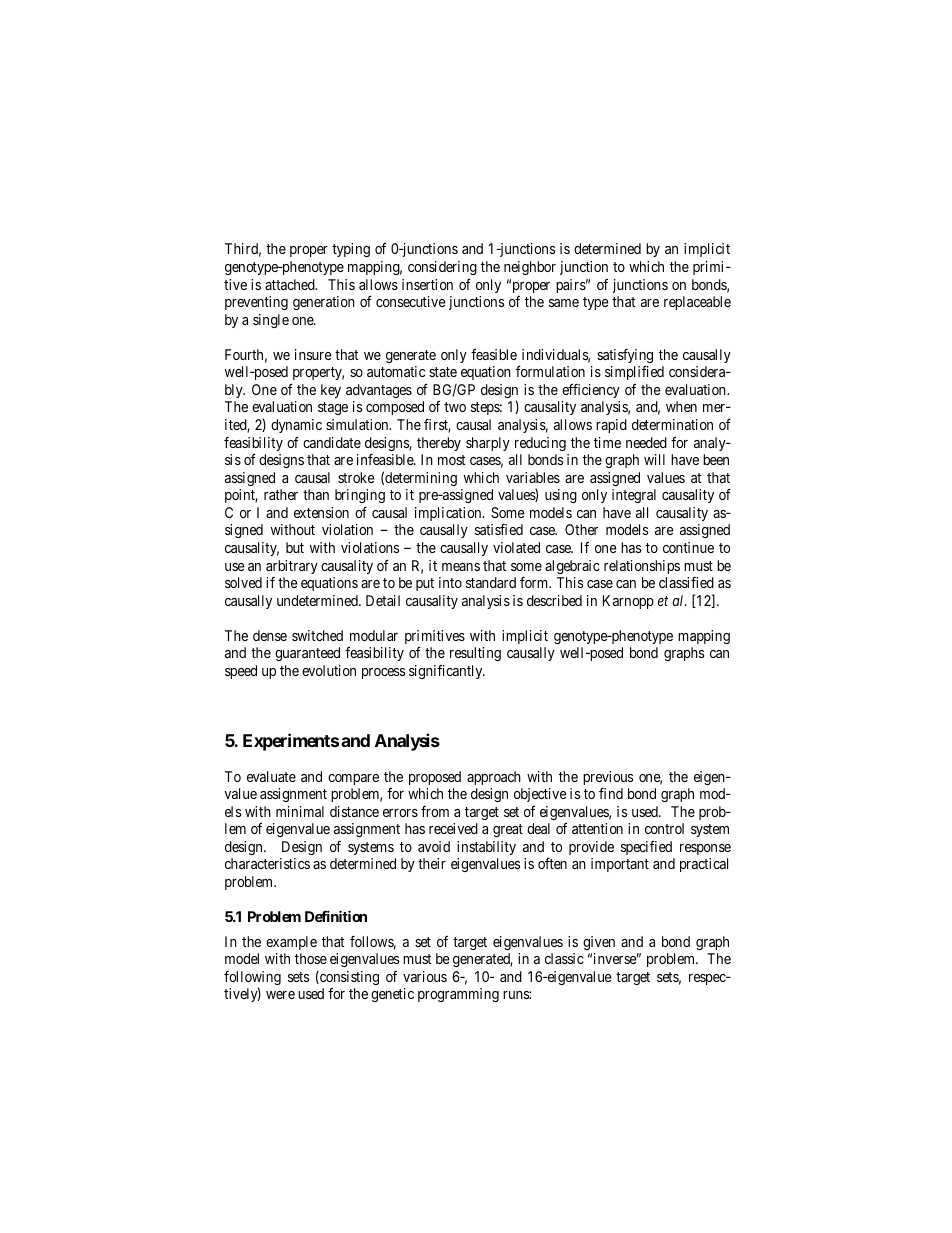 The width and height of the page is (952, 1233). Describe the element at coordinates (494, 778) in the page. I see `approach` at that location.
